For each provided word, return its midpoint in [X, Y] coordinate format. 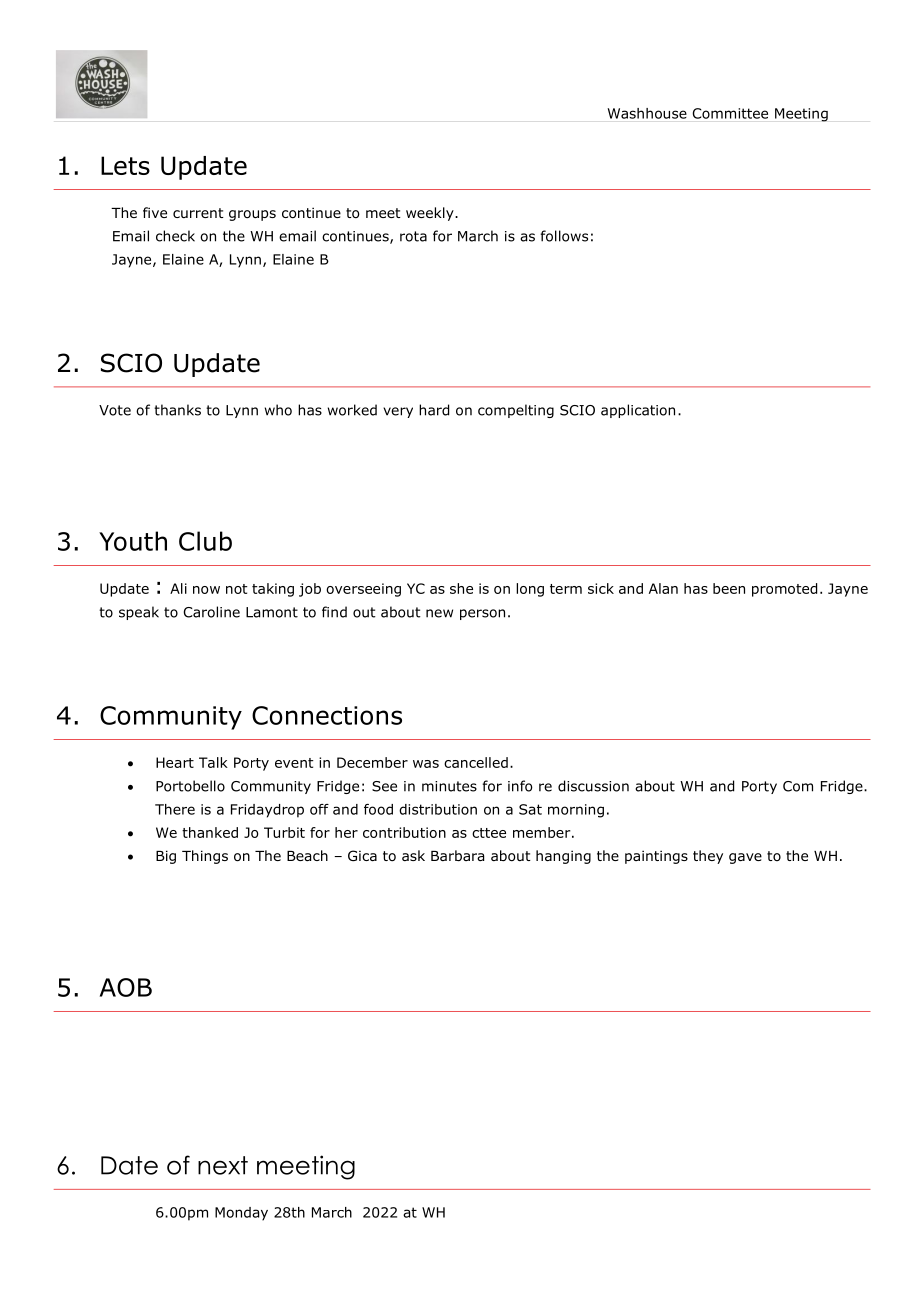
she [461, 588]
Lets [125, 165]
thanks [177, 410]
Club [205, 541]
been [729, 588]
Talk [213, 762]
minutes [449, 786]
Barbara [457, 855]
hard [434, 410]
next [223, 1165]
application [638, 411]
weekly [431, 214]
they [708, 857]
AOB [126, 987]
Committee [730, 113]
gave [745, 858]
